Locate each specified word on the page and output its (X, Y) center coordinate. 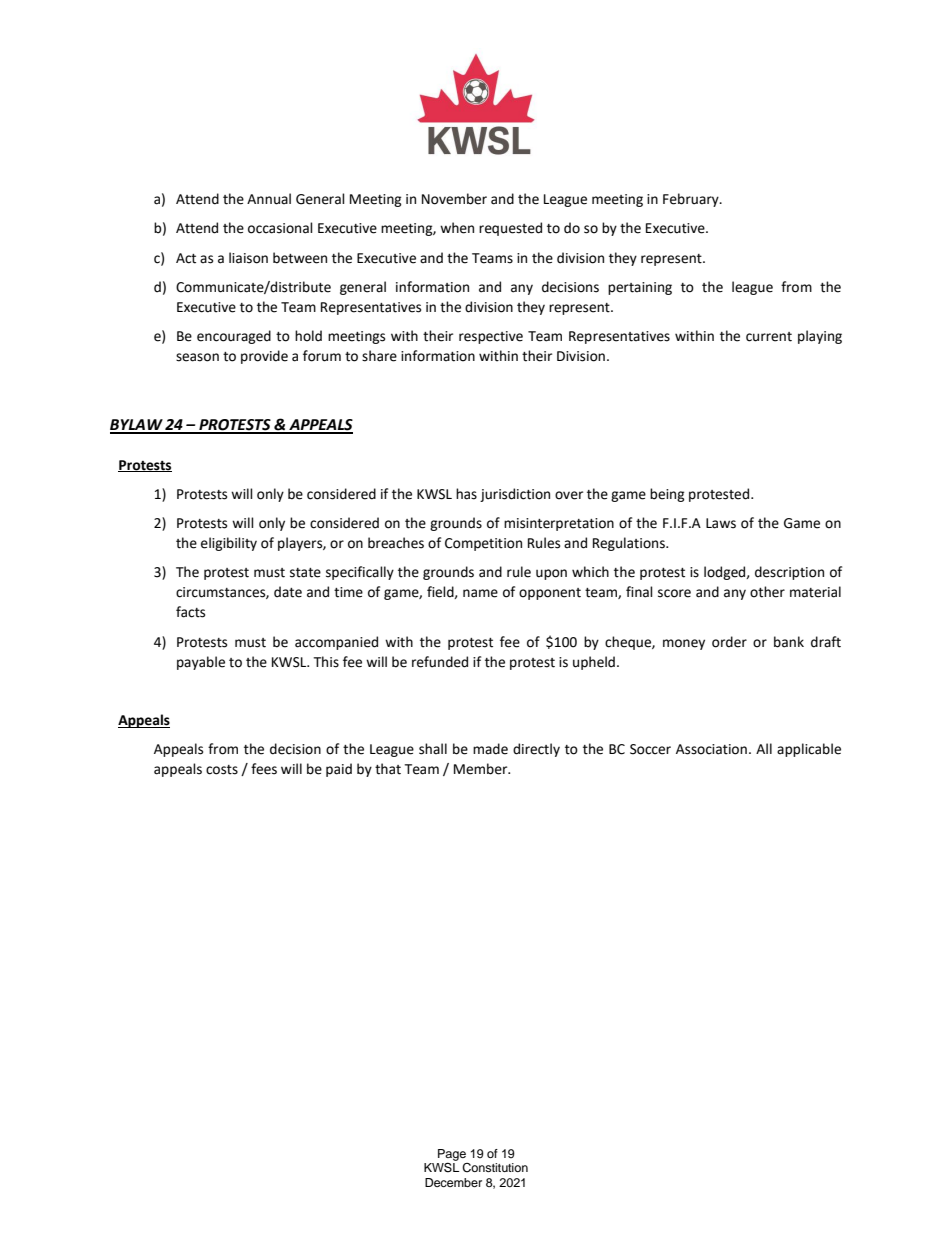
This (326, 662)
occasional (280, 228)
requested (510, 229)
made (490, 749)
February (692, 200)
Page (452, 1156)
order (729, 642)
